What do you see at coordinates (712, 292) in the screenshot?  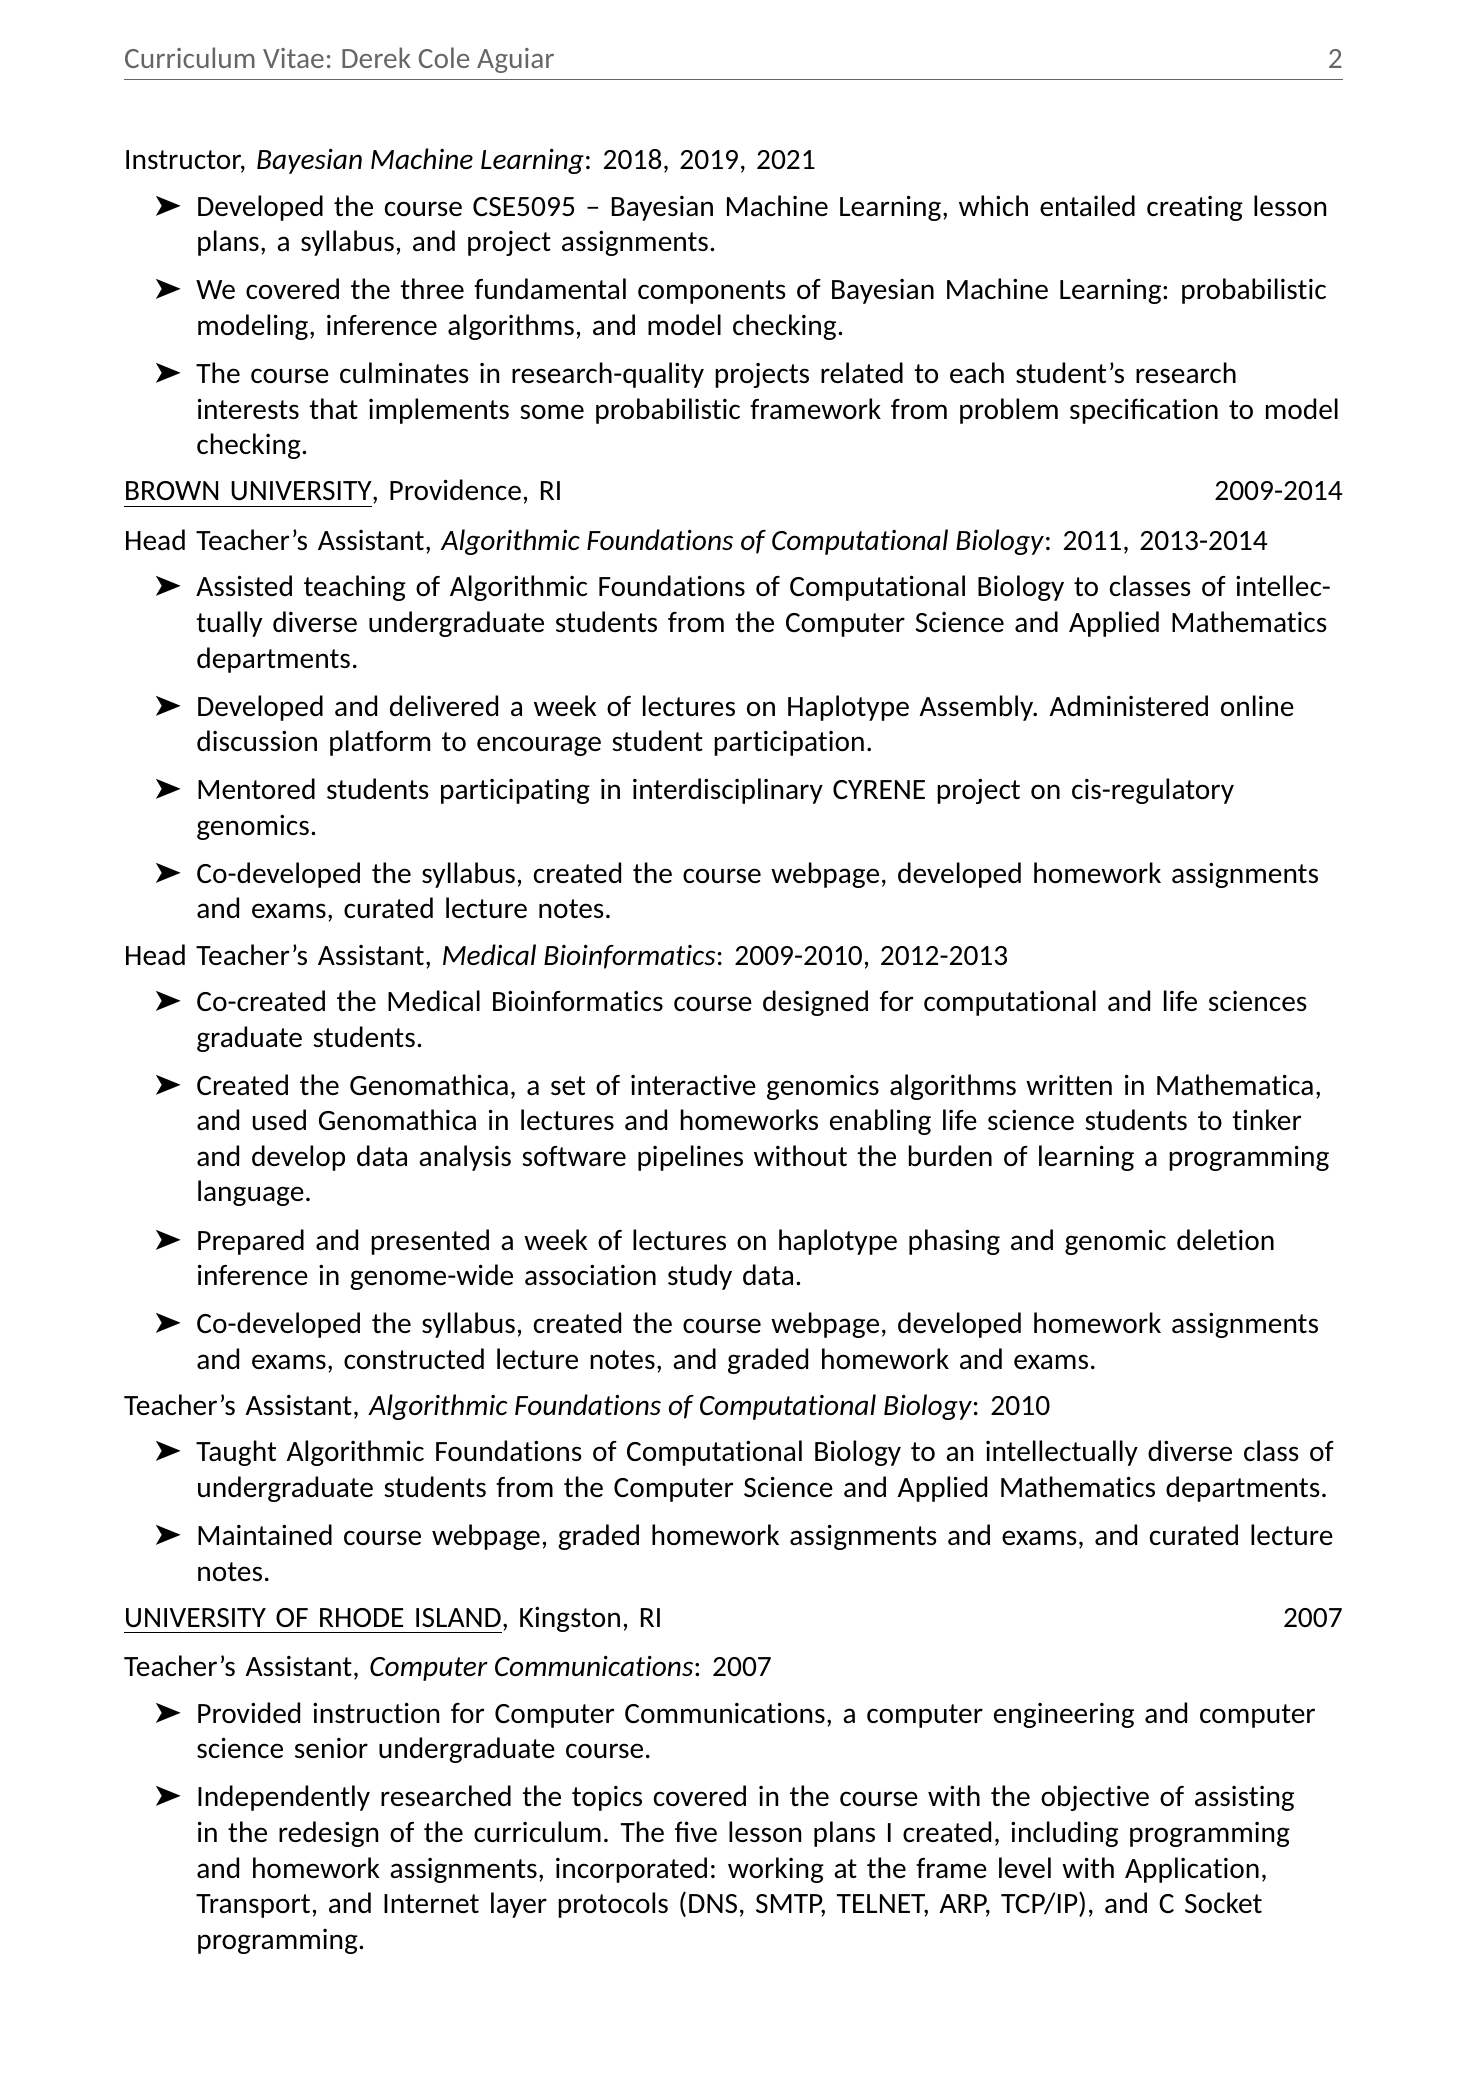 I see `components` at bounding box center [712, 292].
